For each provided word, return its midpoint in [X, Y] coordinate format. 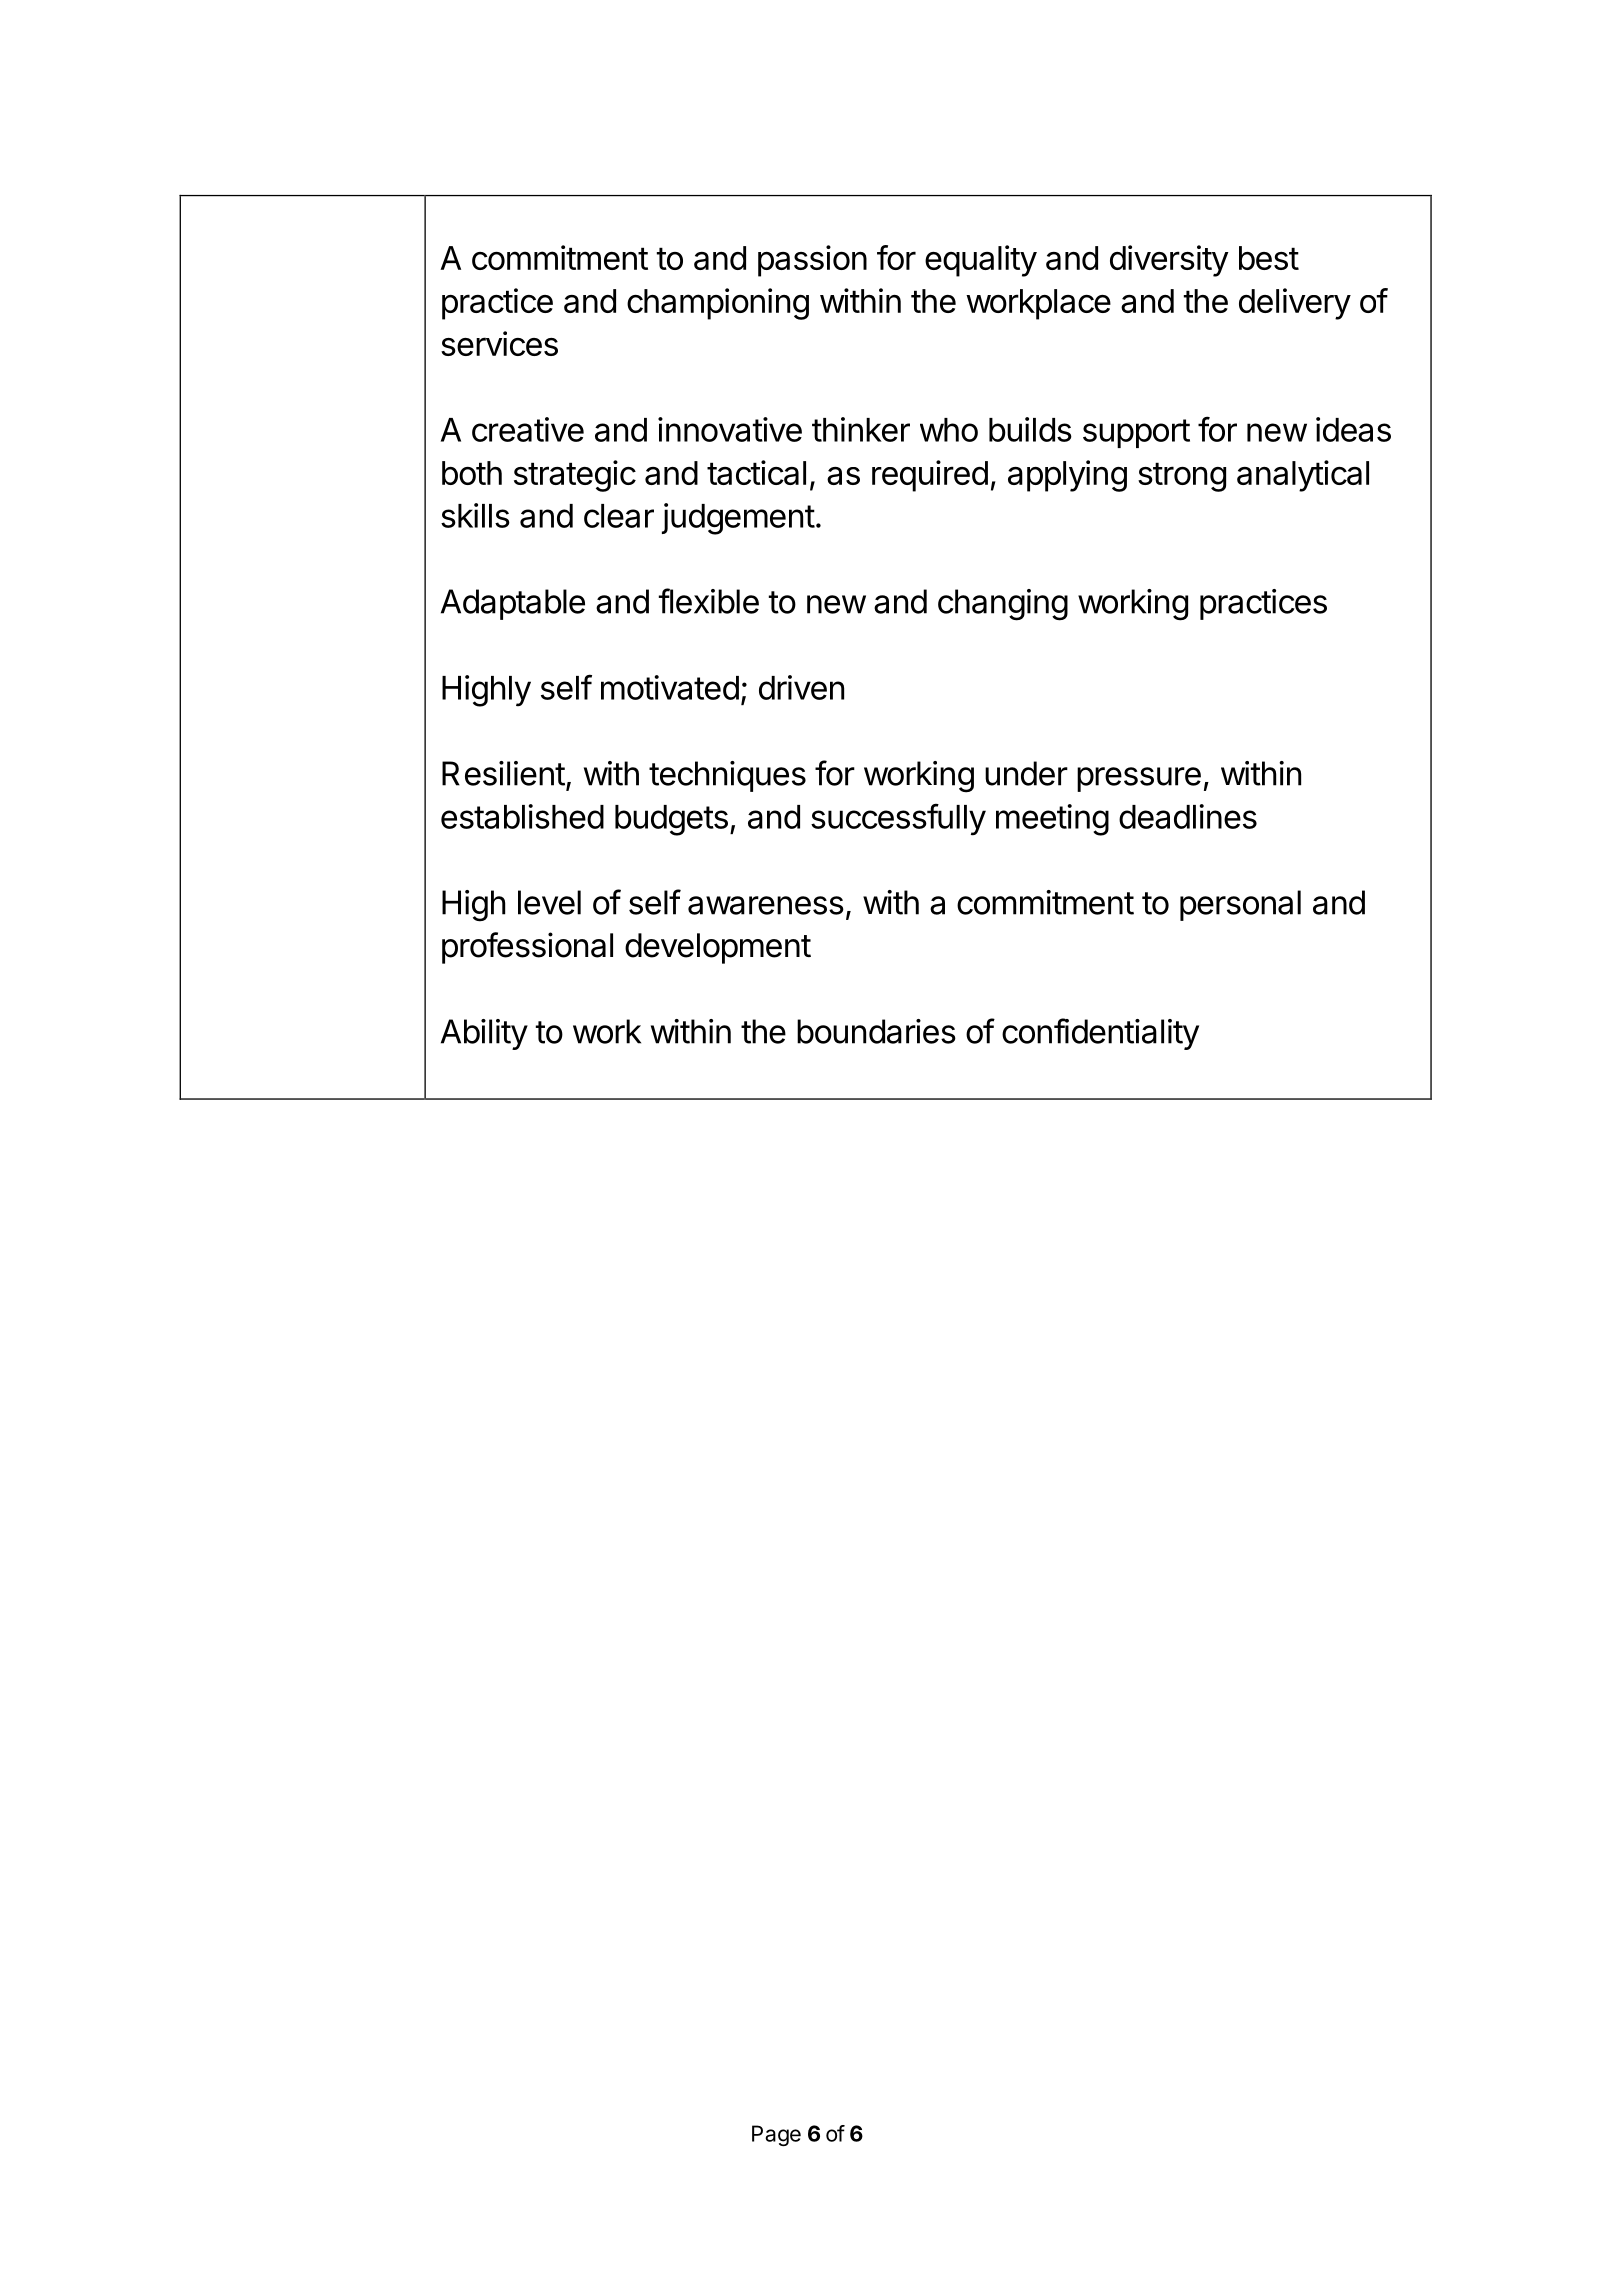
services [499, 343]
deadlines [1188, 816]
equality [981, 261]
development [718, 948]
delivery [1295, 304]
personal [1240, 905]
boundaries [876, 1031]
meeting [1052, 820]
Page [776, 2135]
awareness [766, 905]
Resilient [503, 773]
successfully [898, 820]
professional [527, 948]
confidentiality [1100, 1034]
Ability [484, 1034]
